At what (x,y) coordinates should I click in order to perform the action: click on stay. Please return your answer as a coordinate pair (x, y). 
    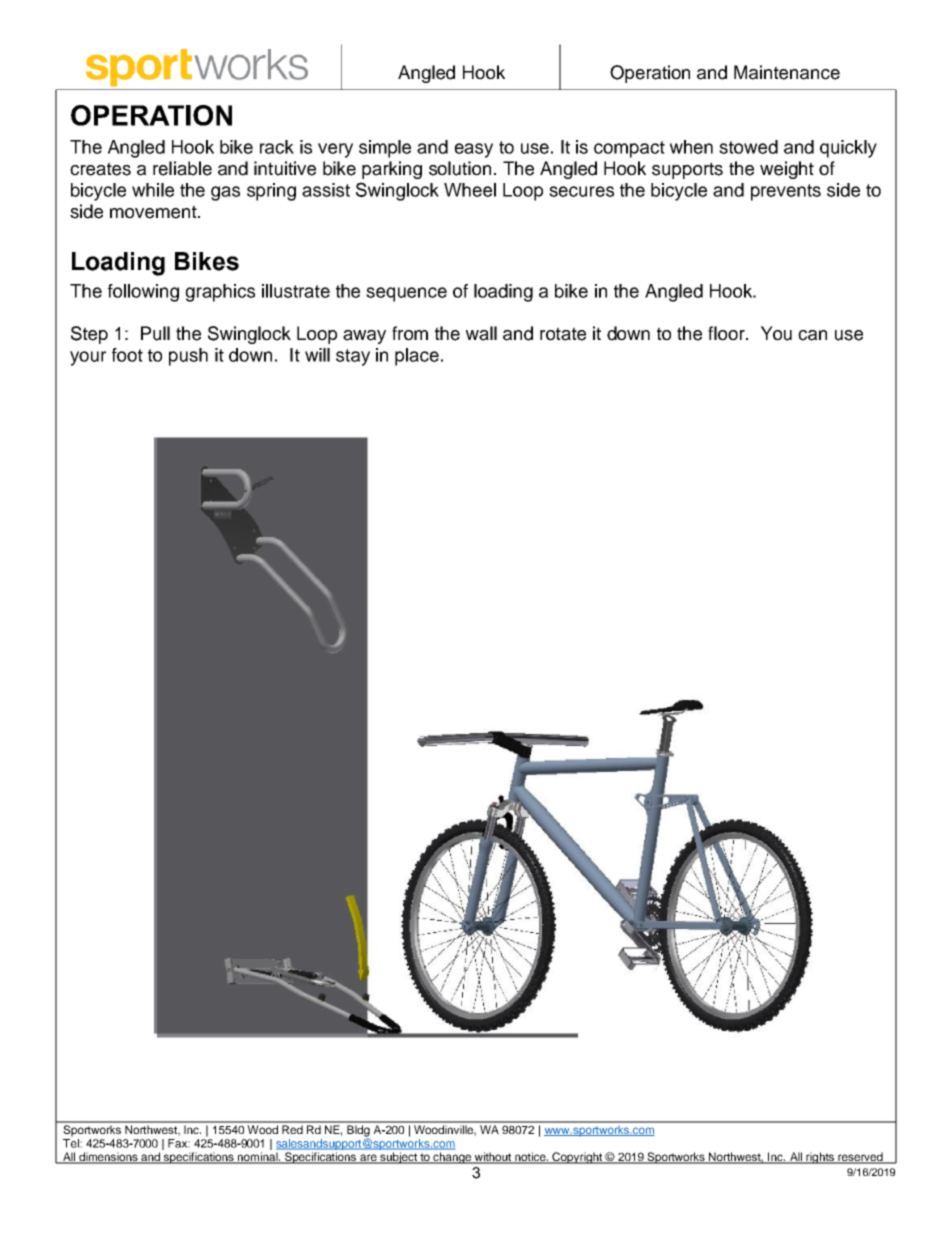
    Looking at the image, I should click on (353, 357).
